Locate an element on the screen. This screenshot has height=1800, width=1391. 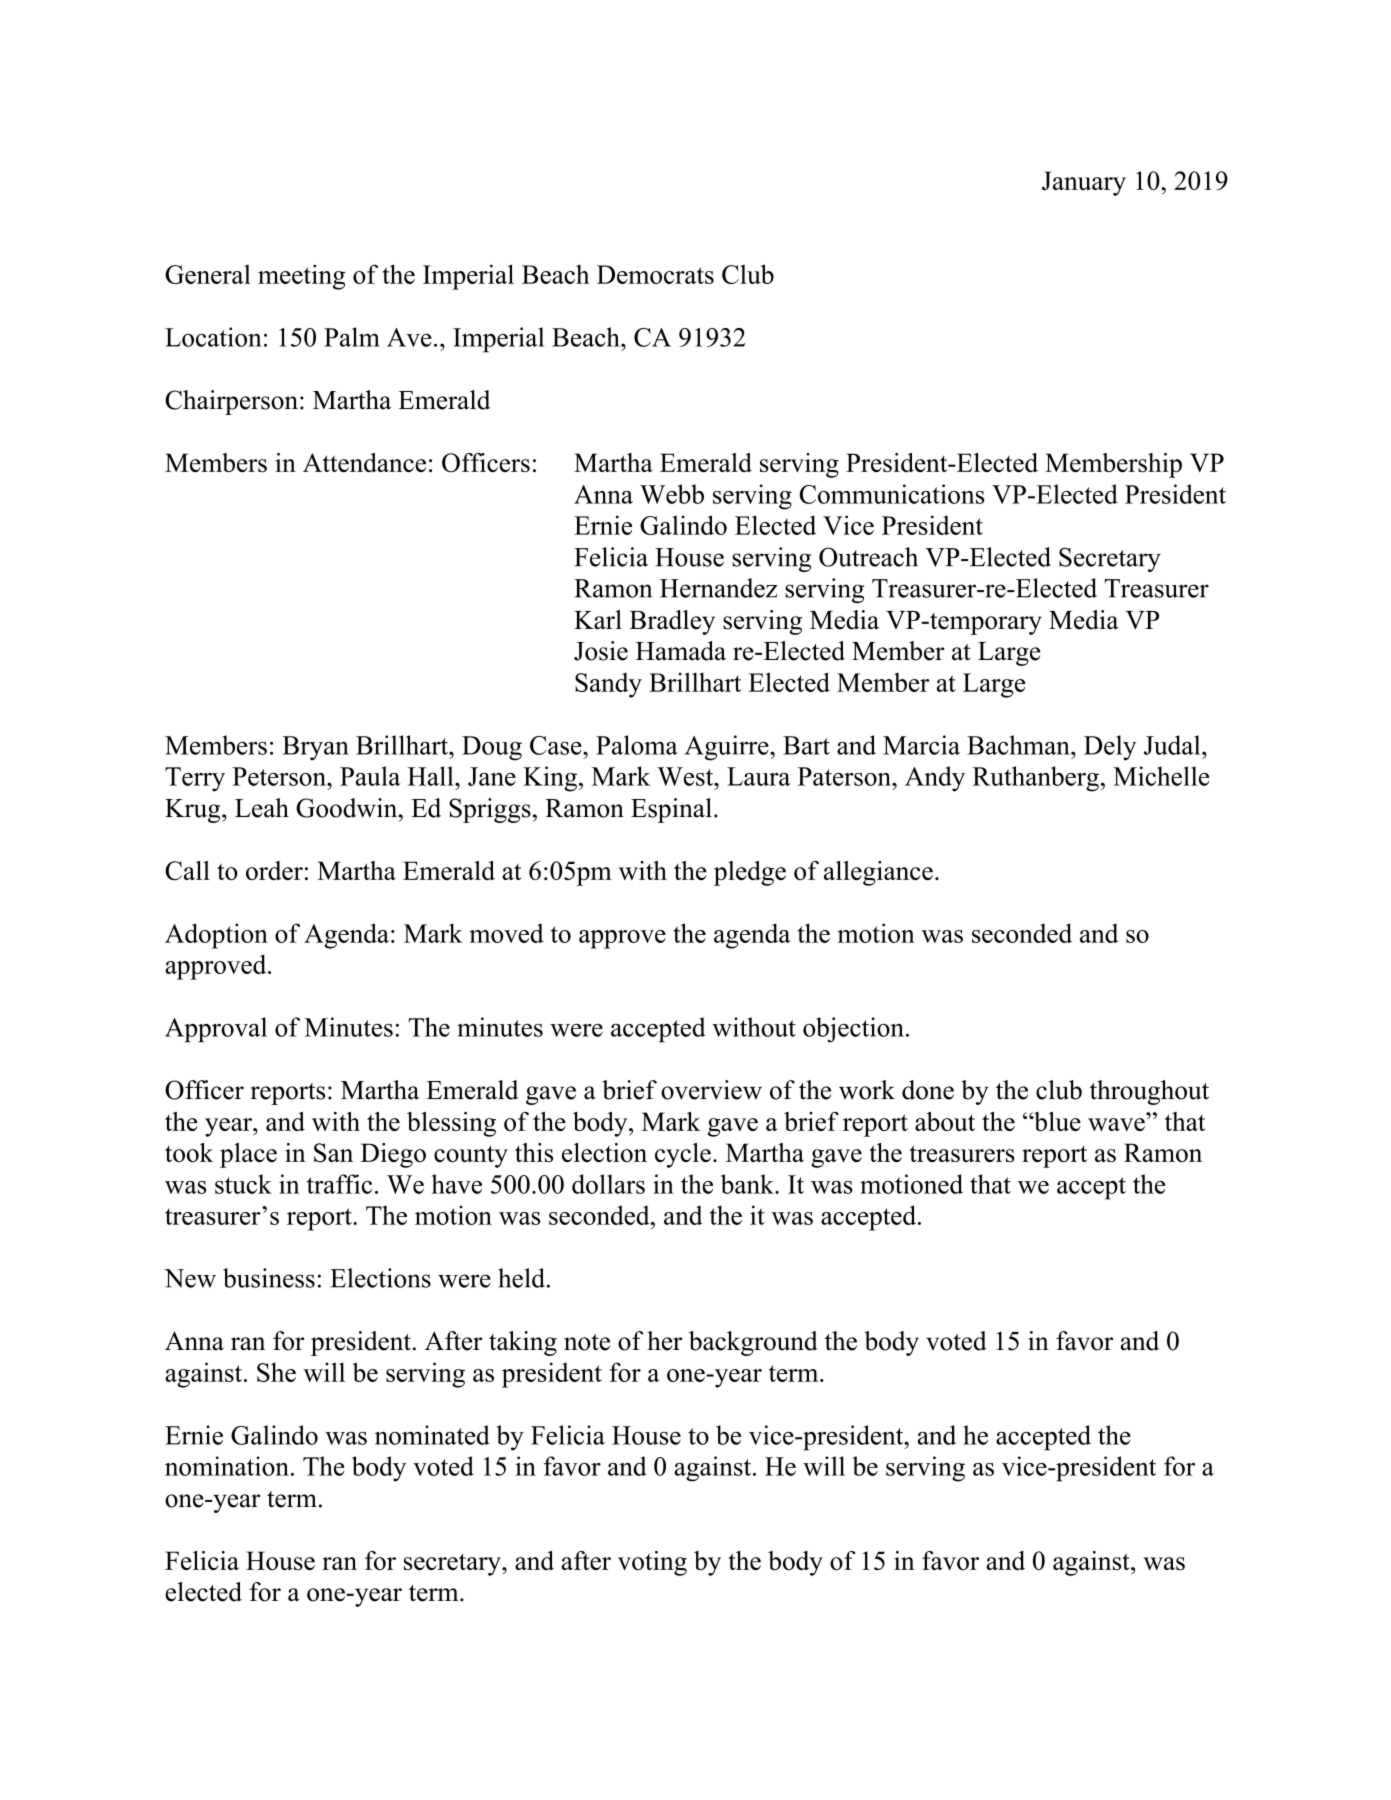
Democrats is located at coordinates (655, 274).
